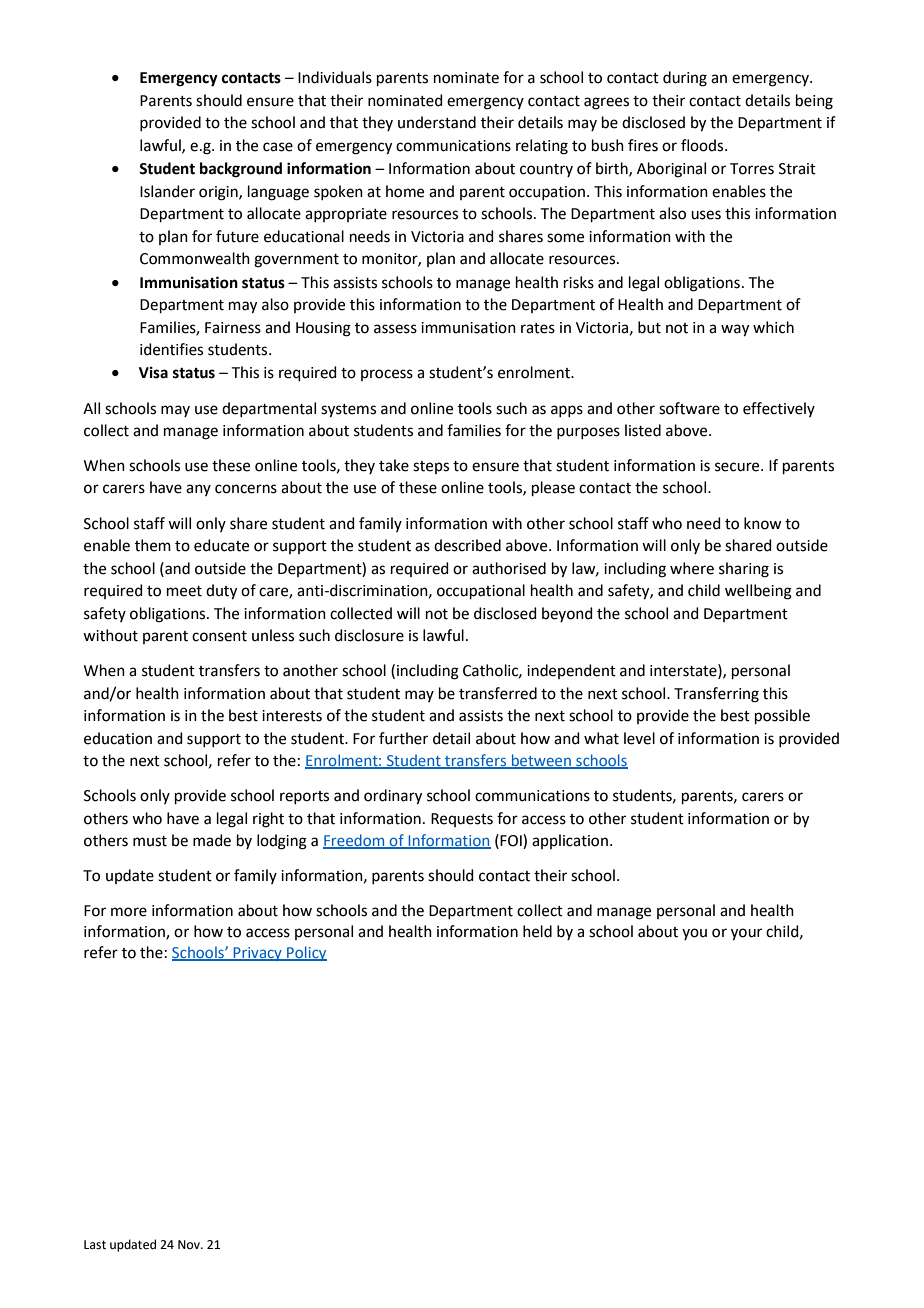 The width and height of the screenshot is (924, 1308). I want to click on your, so click(746, 934).
